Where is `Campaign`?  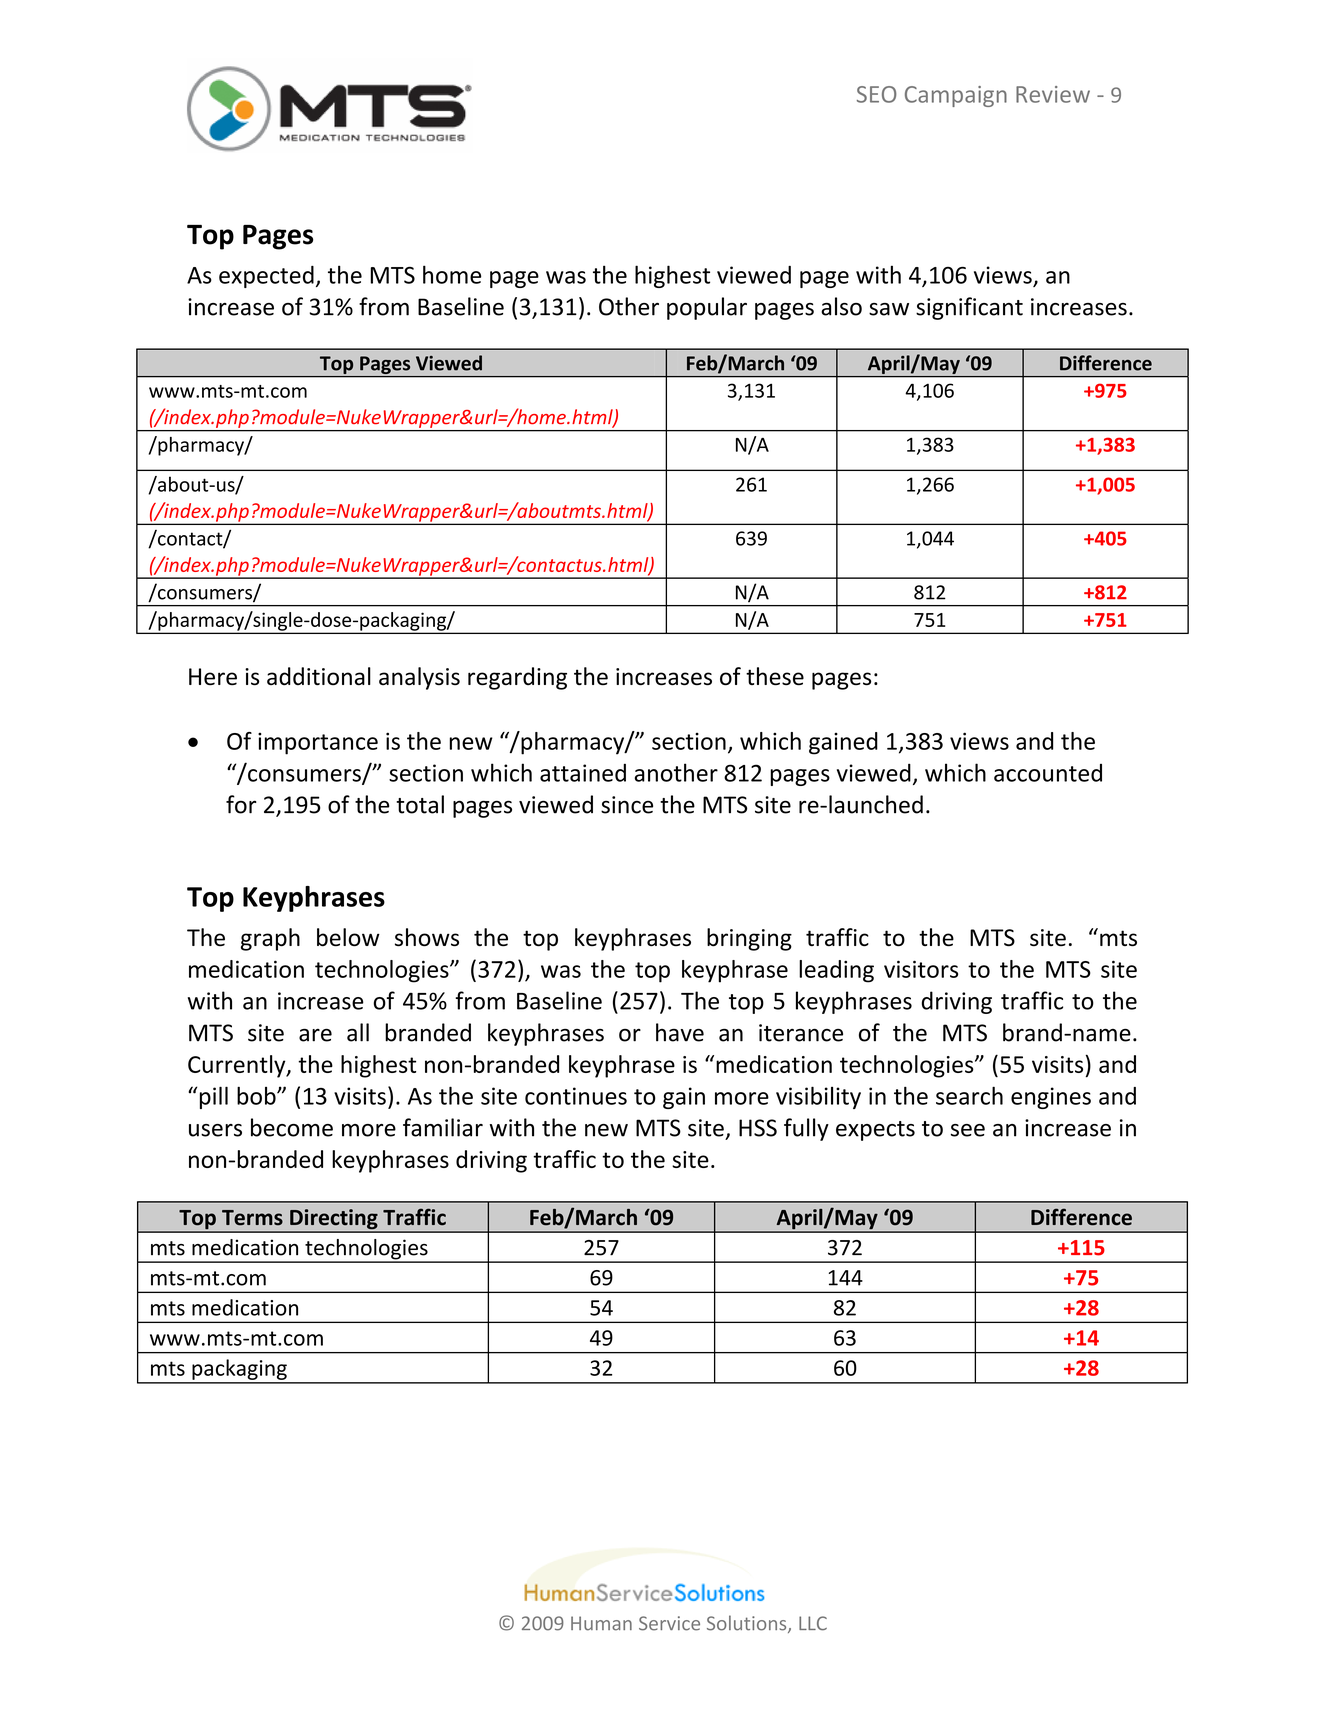
Campaign is located at coordinates (956, 96).
